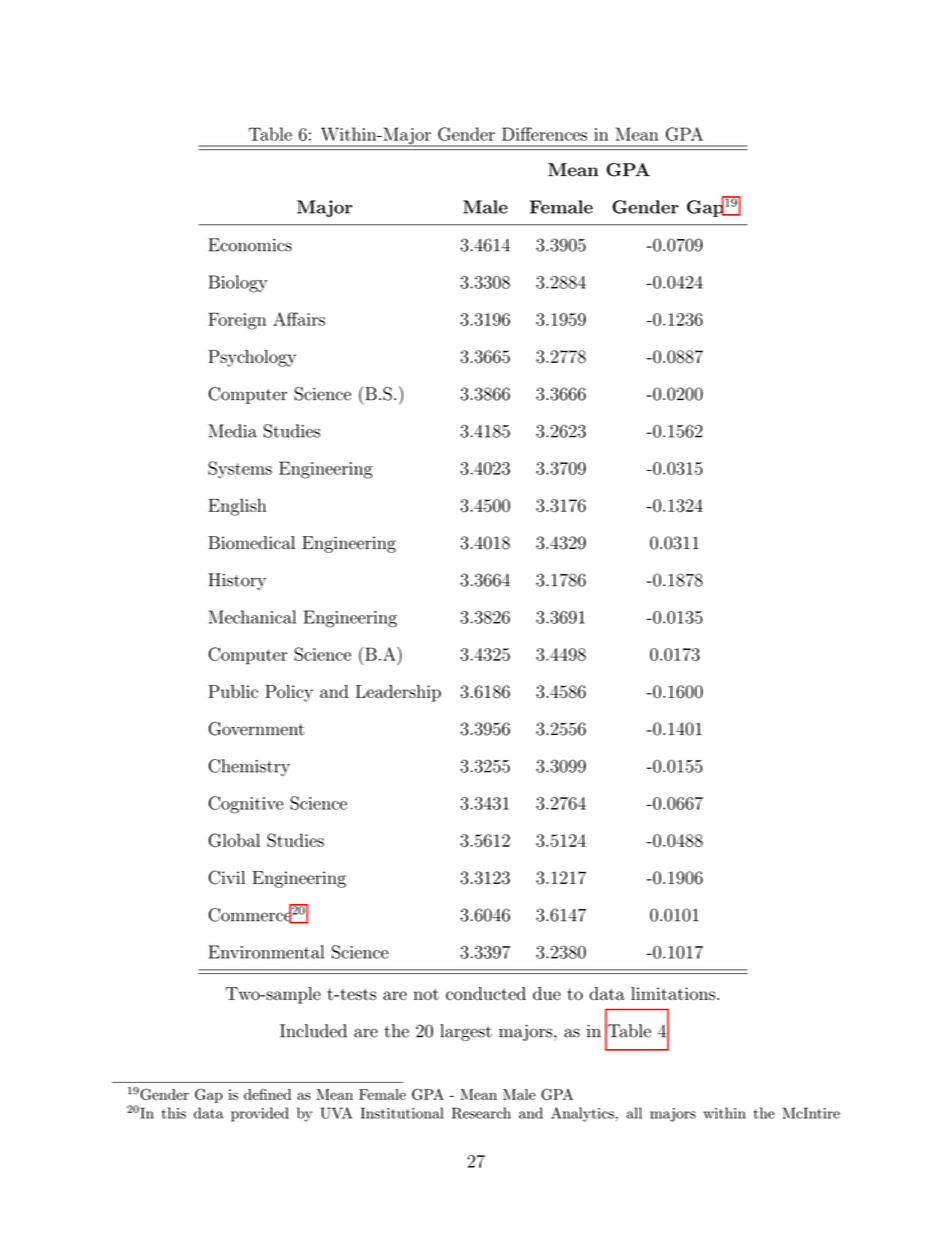 The height and width of the page is (1233, 952). Describe the element at coordinates (256, 728) in the page. I see `Government` at that location.
